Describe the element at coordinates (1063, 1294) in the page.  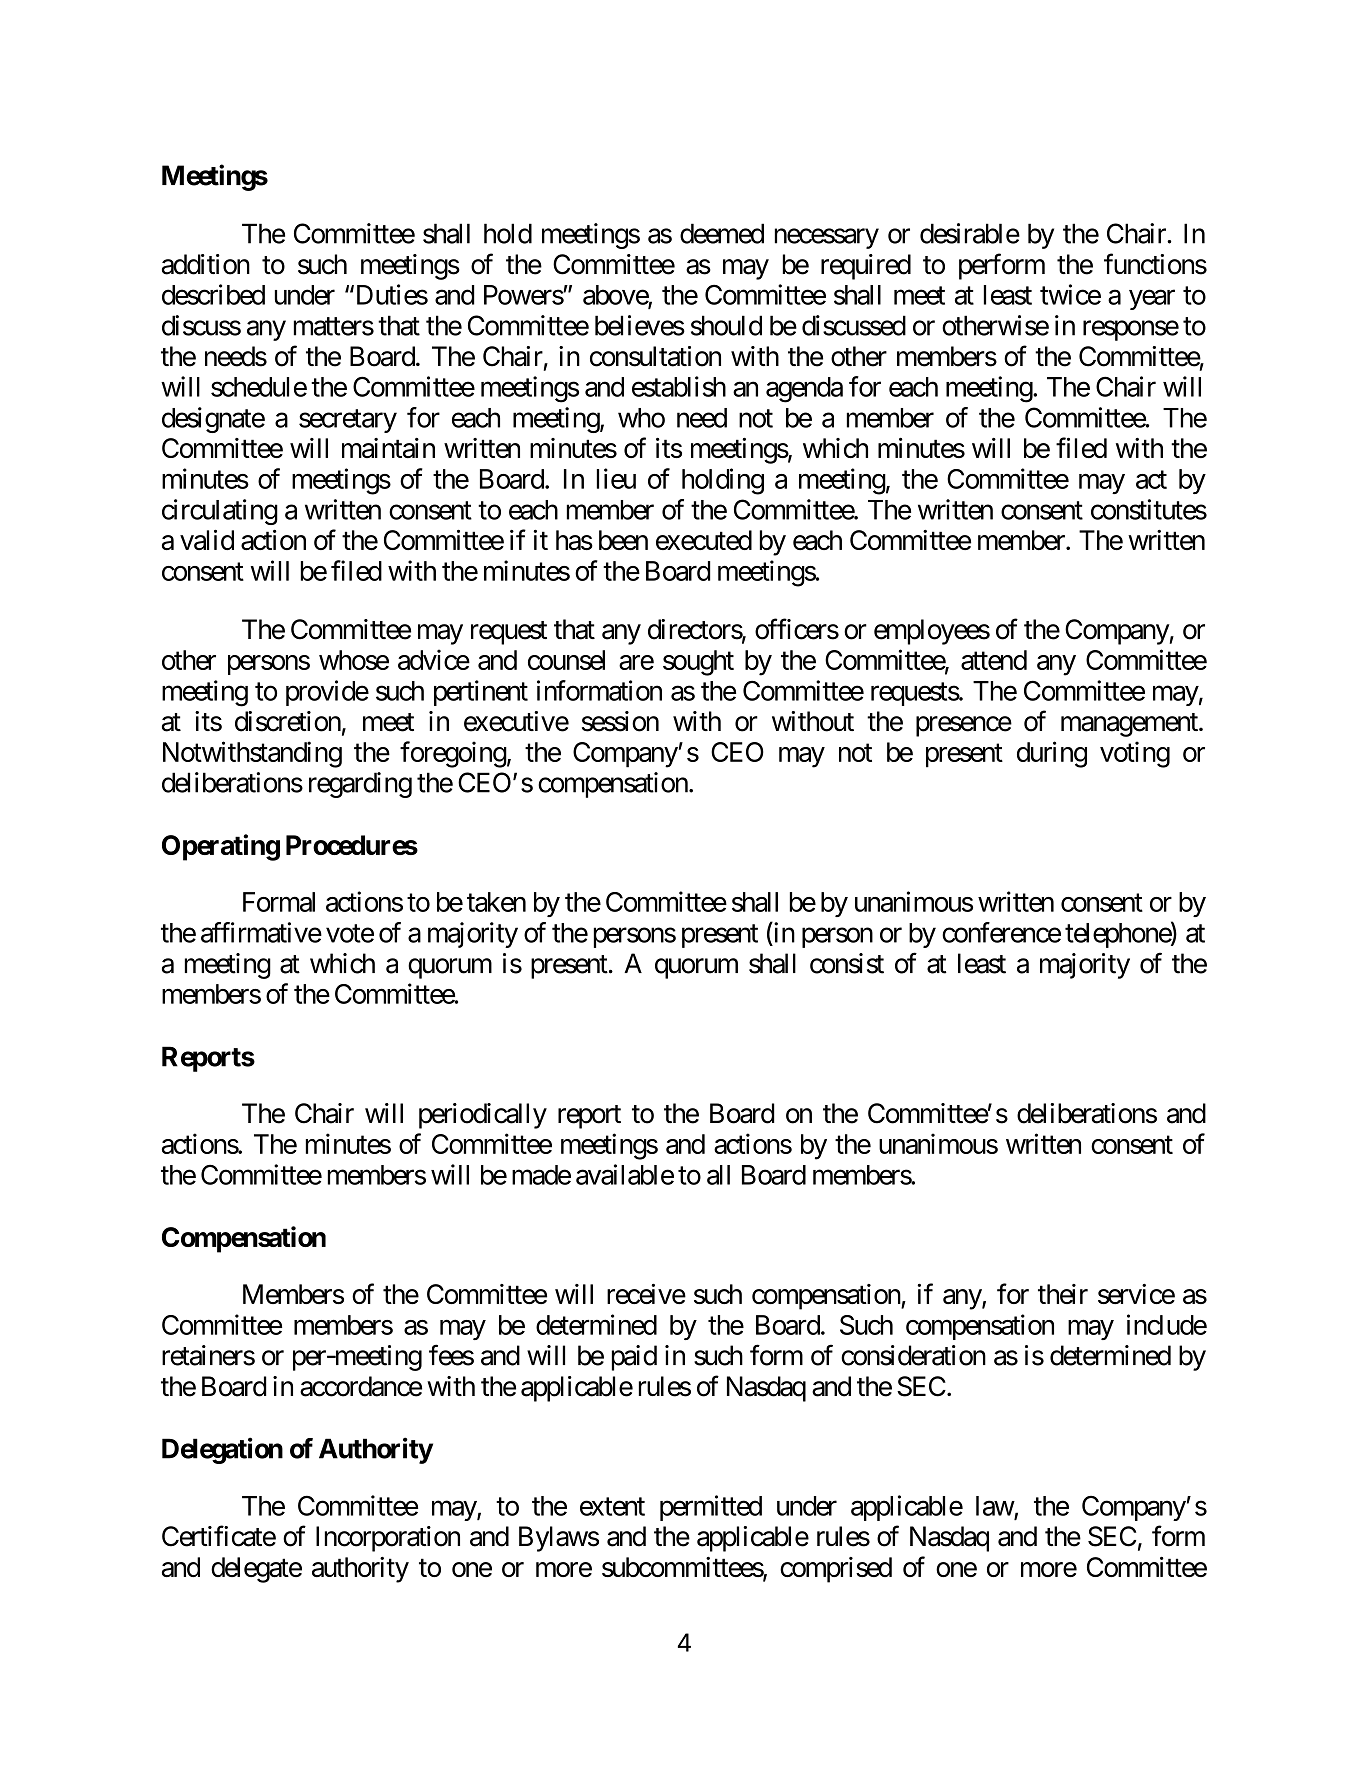
I see `their` at that location.
